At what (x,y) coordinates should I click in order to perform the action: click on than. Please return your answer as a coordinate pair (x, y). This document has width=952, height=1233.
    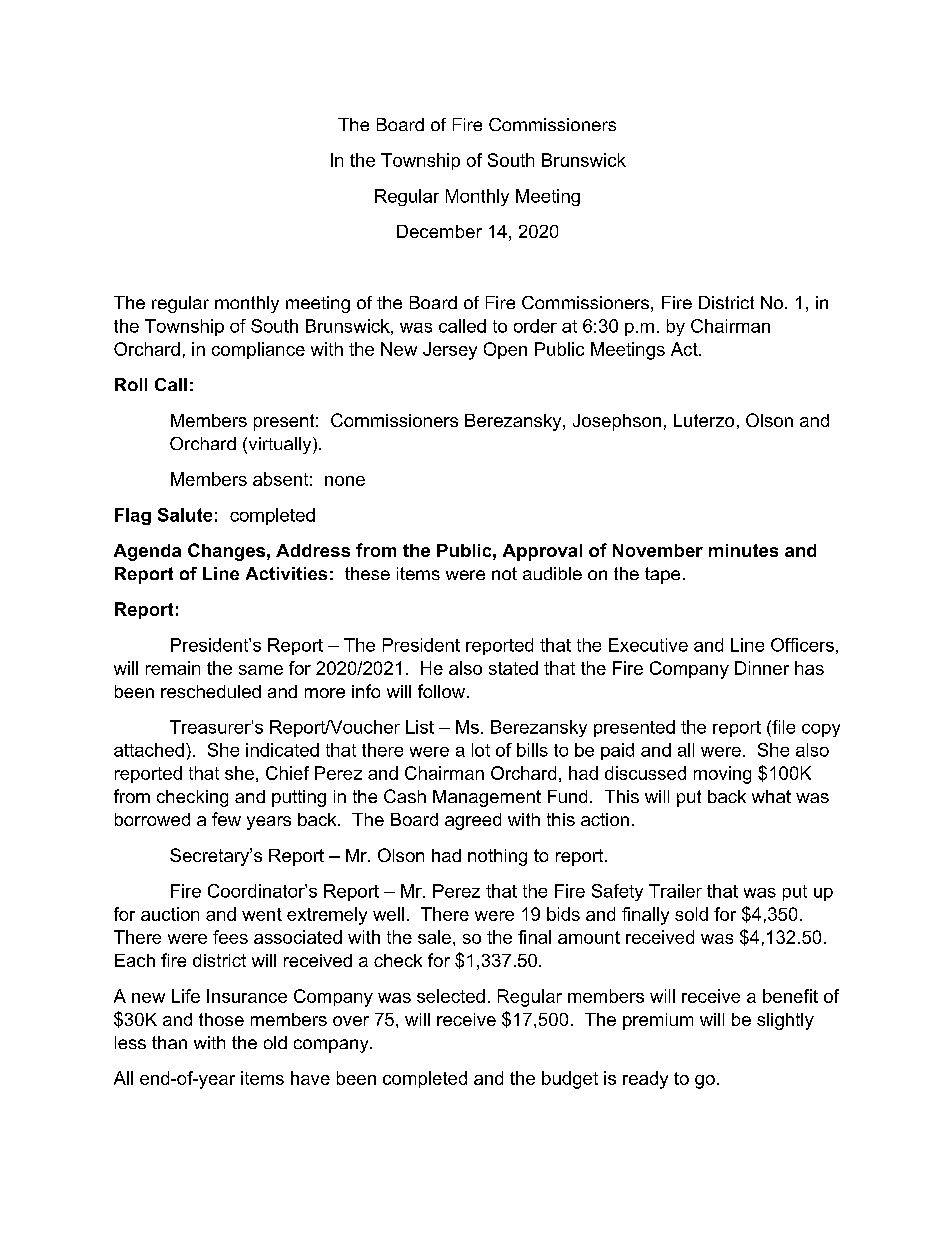
    Looking at the image, I should click on (169, 1042).
